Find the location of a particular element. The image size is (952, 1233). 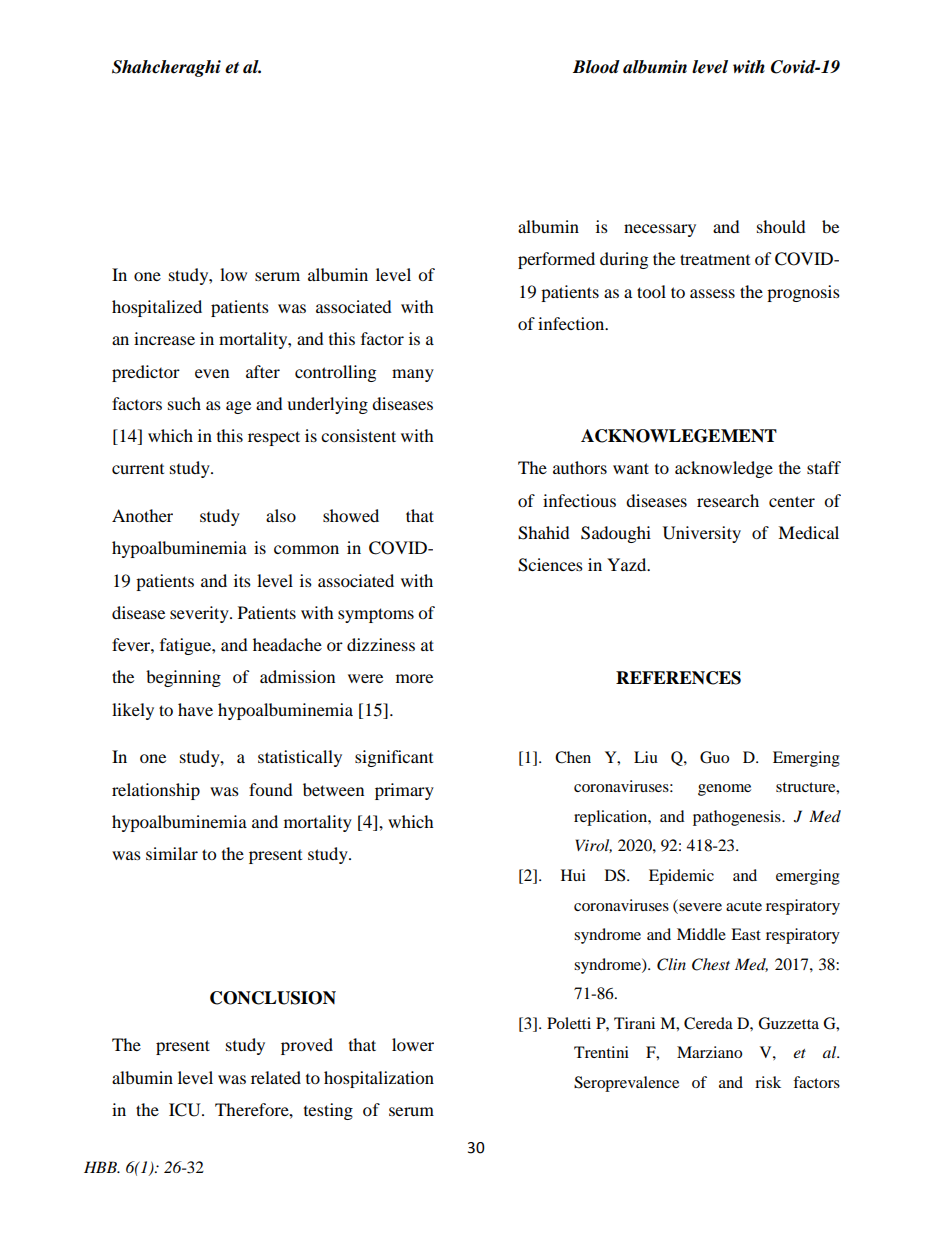

ICU is located at coordinates (186, 1110).
